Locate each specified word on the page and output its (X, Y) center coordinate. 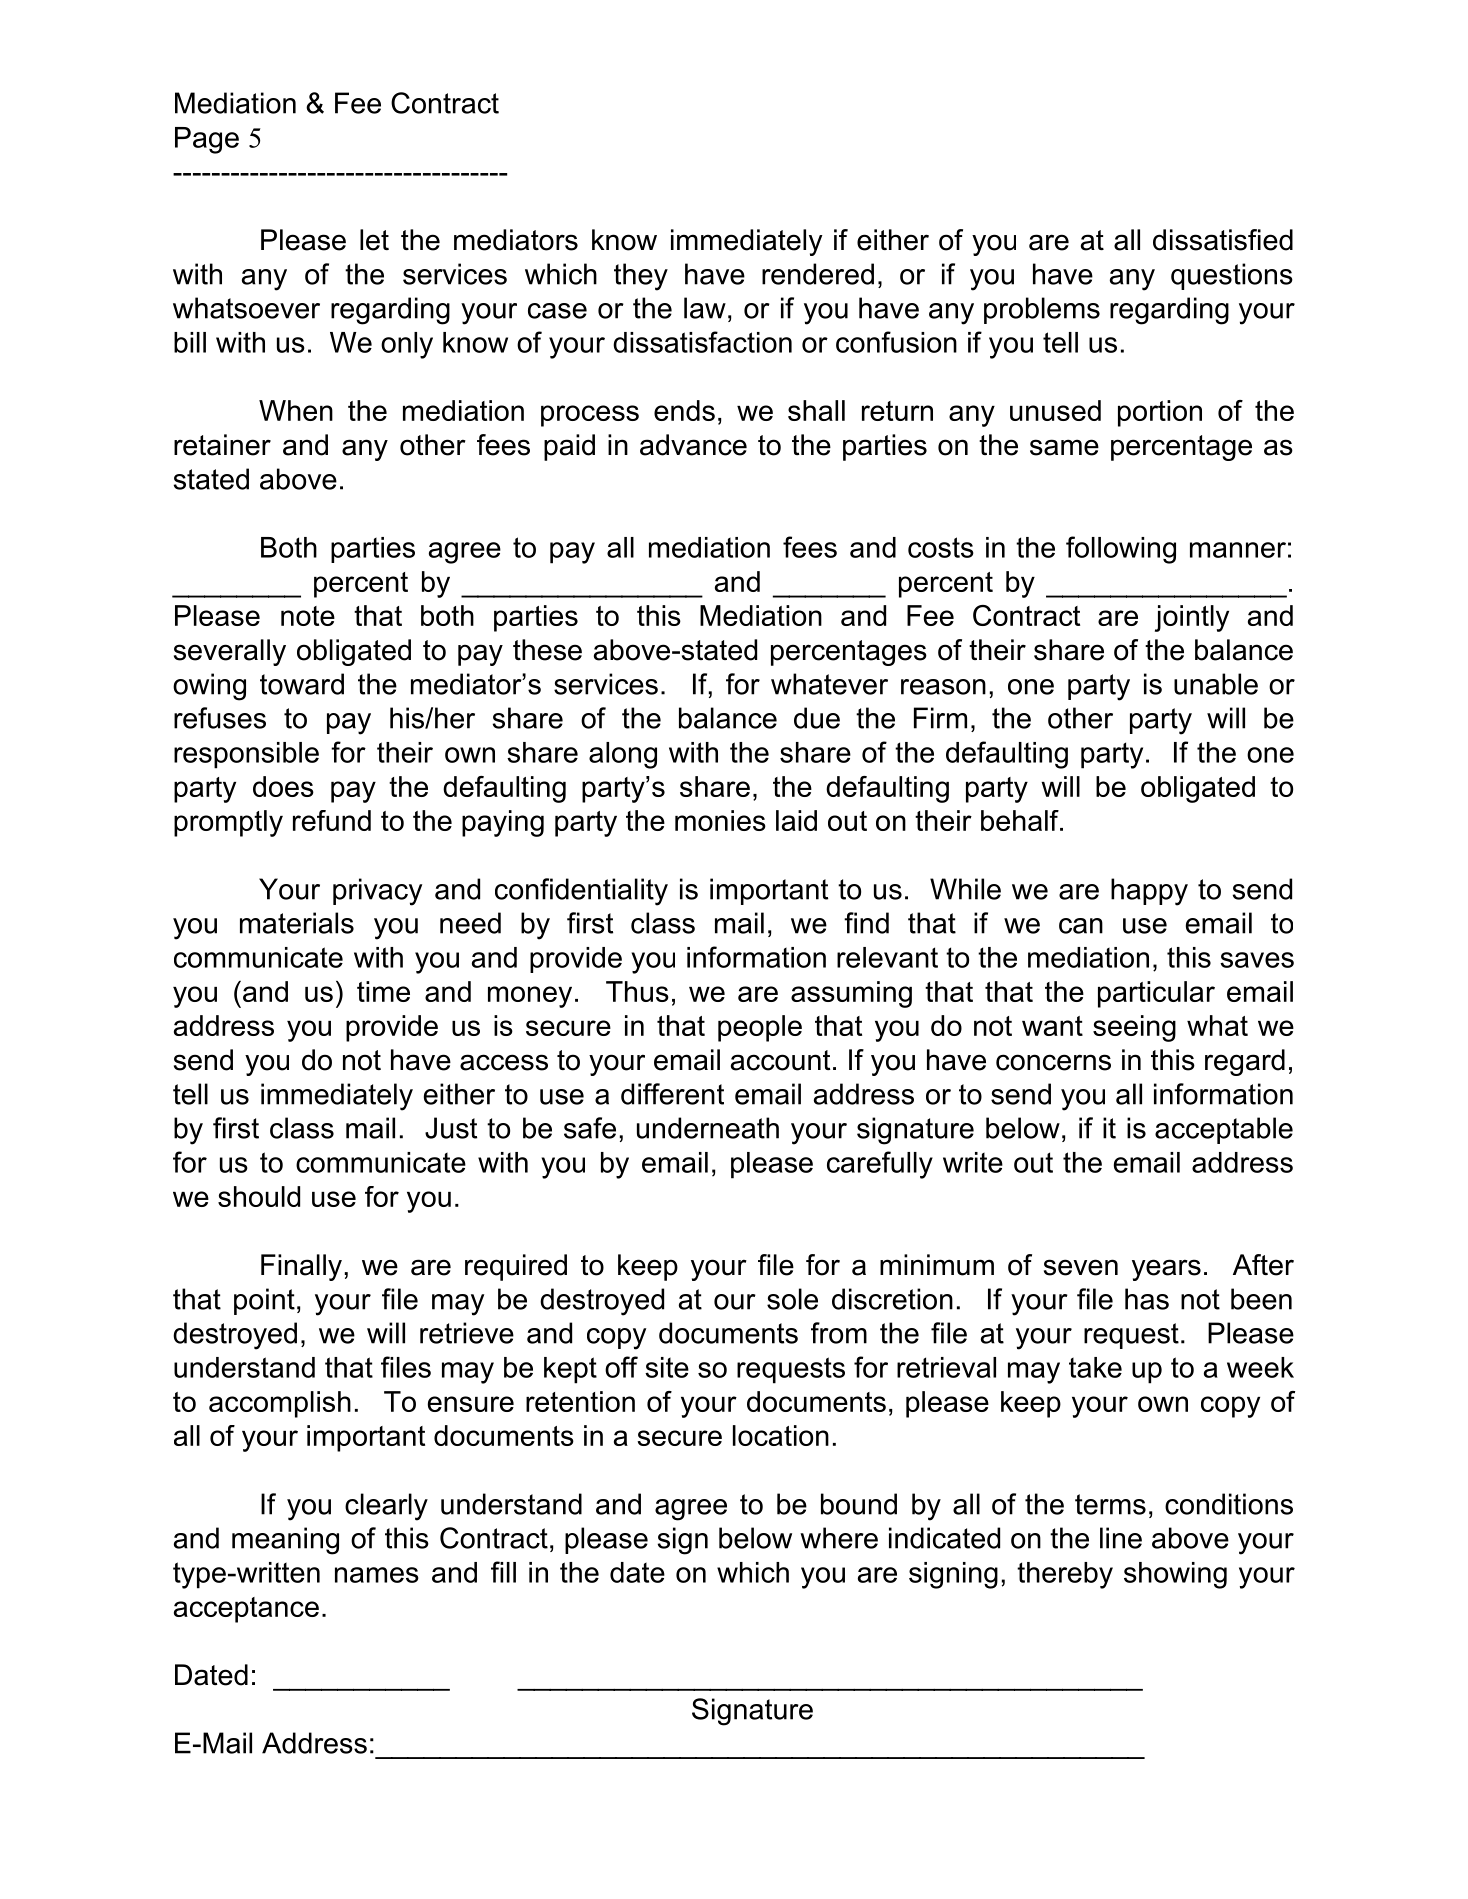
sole (792, 1299)
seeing (1134, 1028)
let (374, 240)
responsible (246, 755)
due (817, 718)
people (760, 1028)
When (296, 410)
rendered (818, 274)
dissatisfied (1223, 240)
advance (693, 445)
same (1064, 447)
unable (1216, 684)
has (1147, 1299)
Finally (301, 1267)
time (383, 991)
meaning (285, 1541)
